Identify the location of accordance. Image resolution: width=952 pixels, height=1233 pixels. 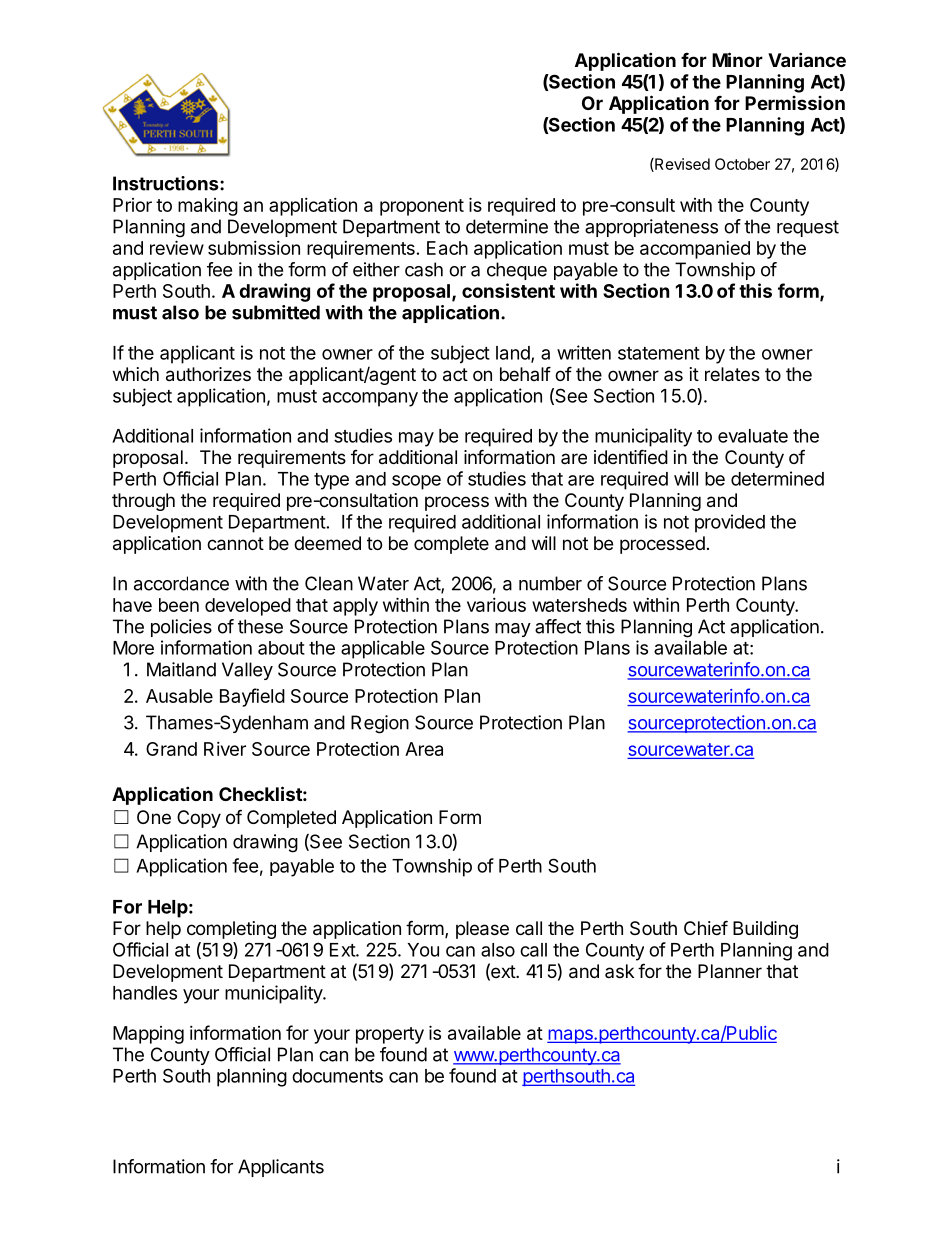
(181, 583).
